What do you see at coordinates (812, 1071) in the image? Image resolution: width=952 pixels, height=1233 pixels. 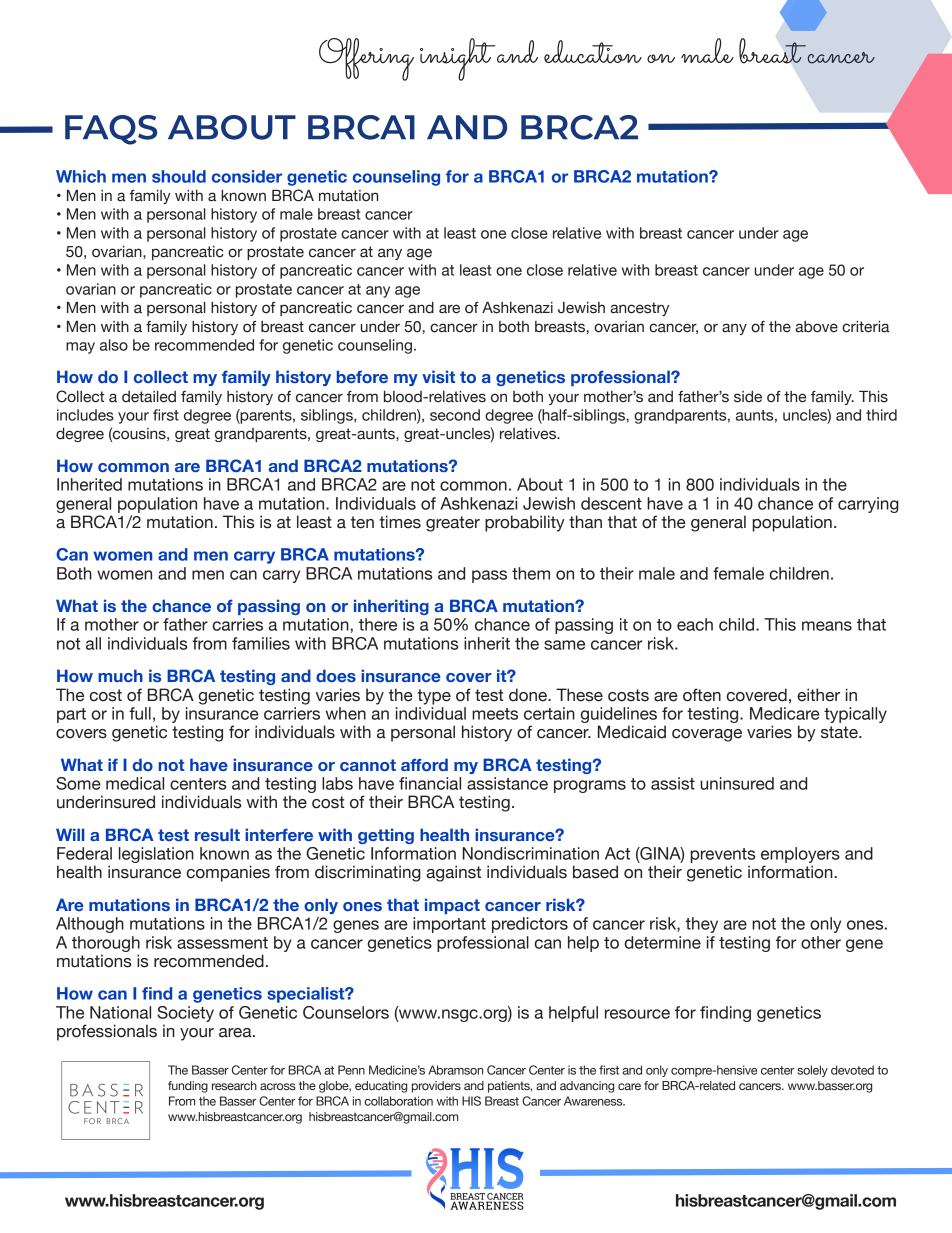 I see `solely` at bounding box center [812, 1071].
